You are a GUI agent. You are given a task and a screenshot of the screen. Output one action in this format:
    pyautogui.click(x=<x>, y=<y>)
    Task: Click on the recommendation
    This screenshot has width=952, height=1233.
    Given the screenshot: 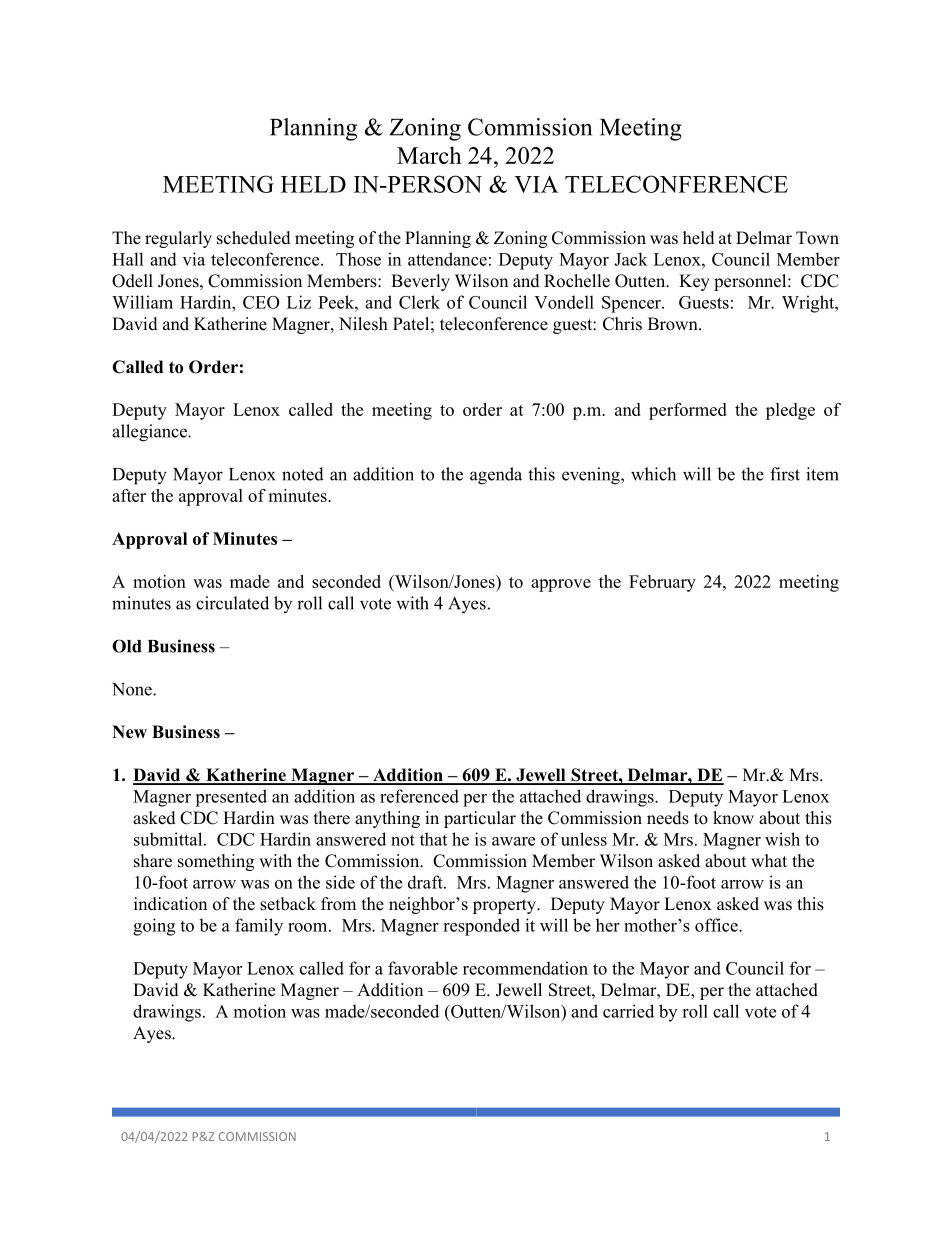 What is the action you would take?
    pyautogui.click(x=525, y=968)
